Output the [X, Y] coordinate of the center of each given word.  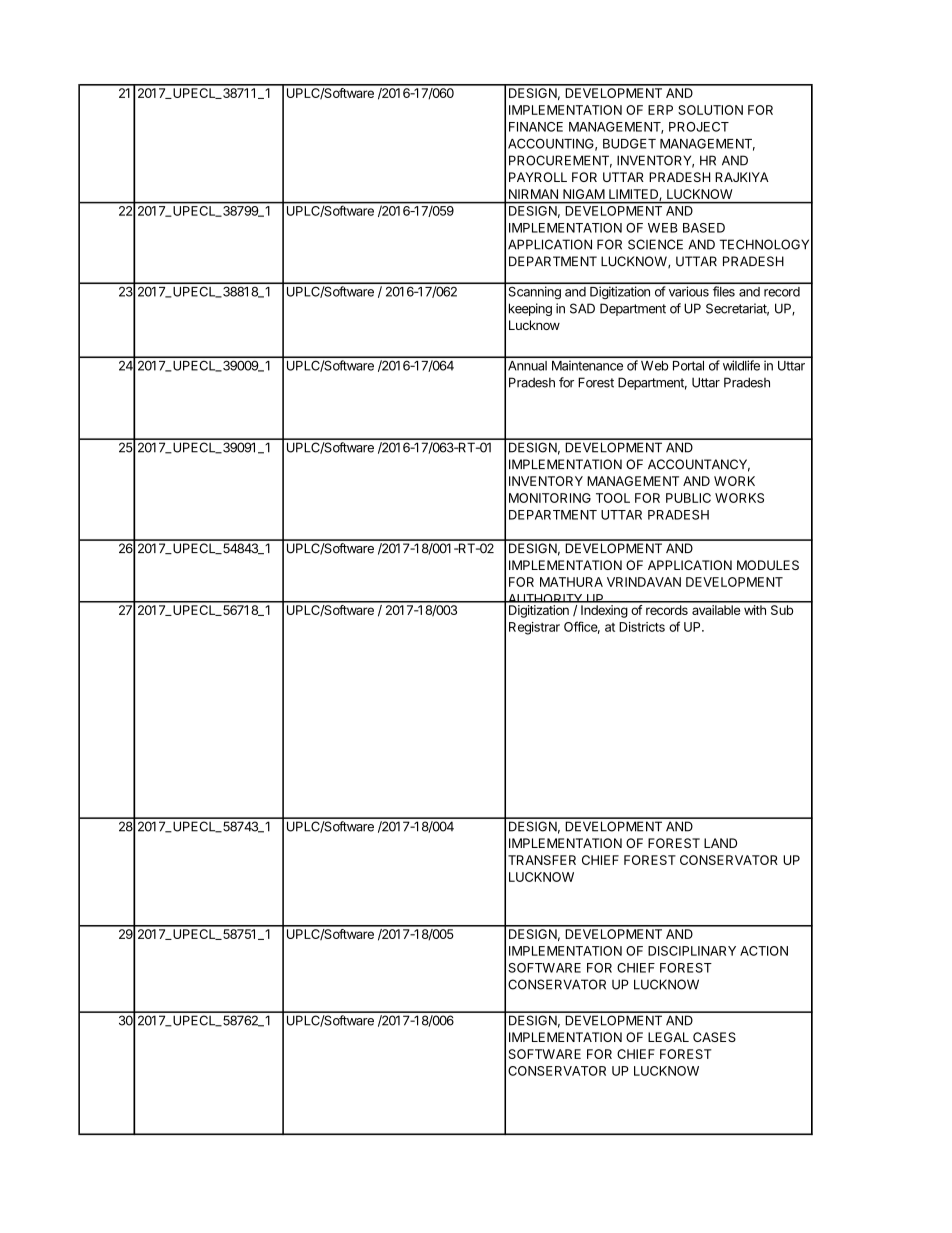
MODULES [768, 565]
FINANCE [536, 127]
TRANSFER [542, 860]
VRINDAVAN [644, 582]
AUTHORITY [545, 600]
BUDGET [629, 143]
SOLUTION [710, 110]
